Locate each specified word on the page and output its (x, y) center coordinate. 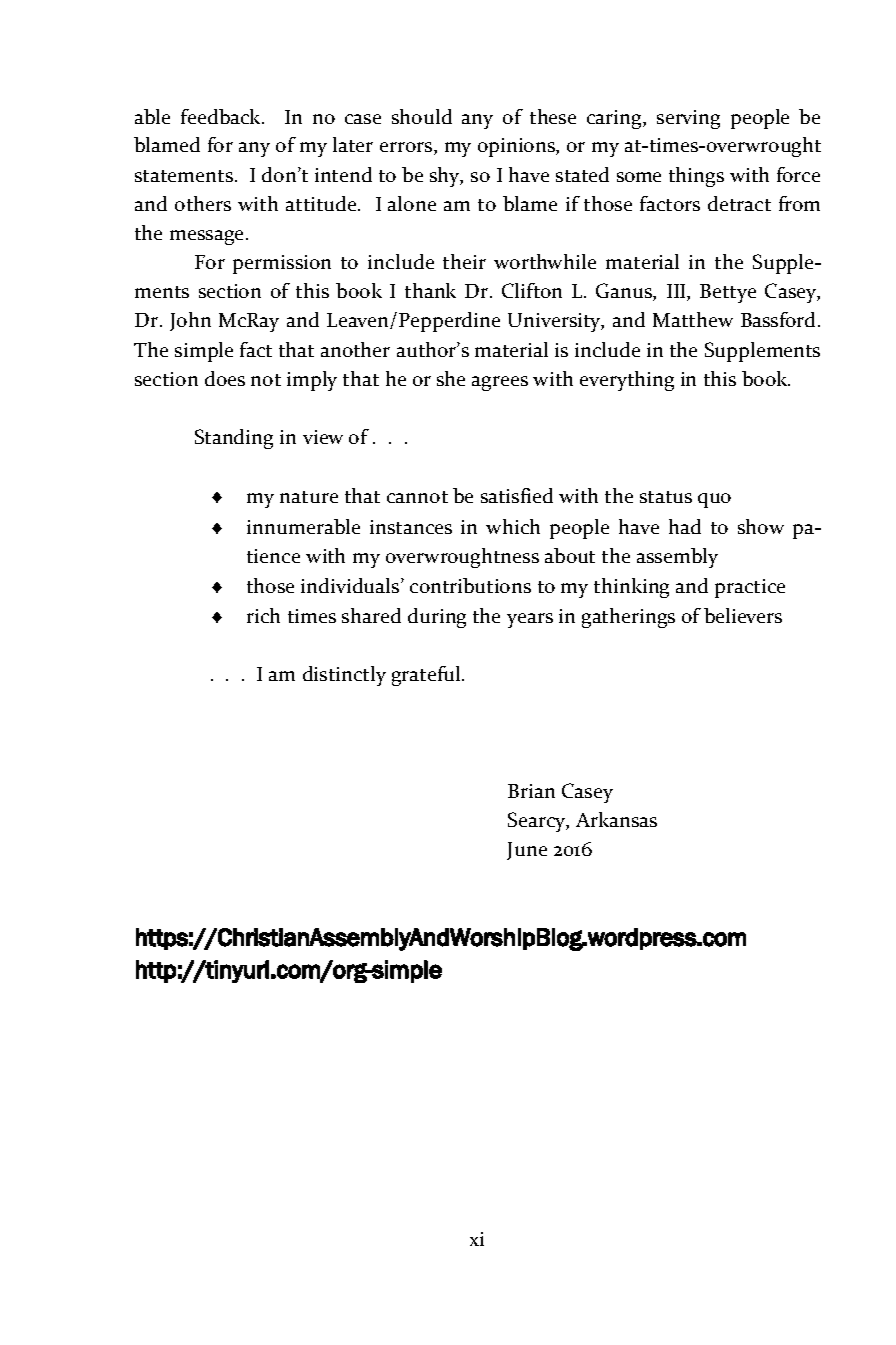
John (190, 321)
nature (309, 497)
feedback (222, 116)
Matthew (693, 319)
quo (714, 500)
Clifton (532, 290)
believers (743, 615)
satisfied (517, 495)
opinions (517, 147)
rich (263, 615)
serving (688, 119)
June (527, 851)
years (530, 620)
